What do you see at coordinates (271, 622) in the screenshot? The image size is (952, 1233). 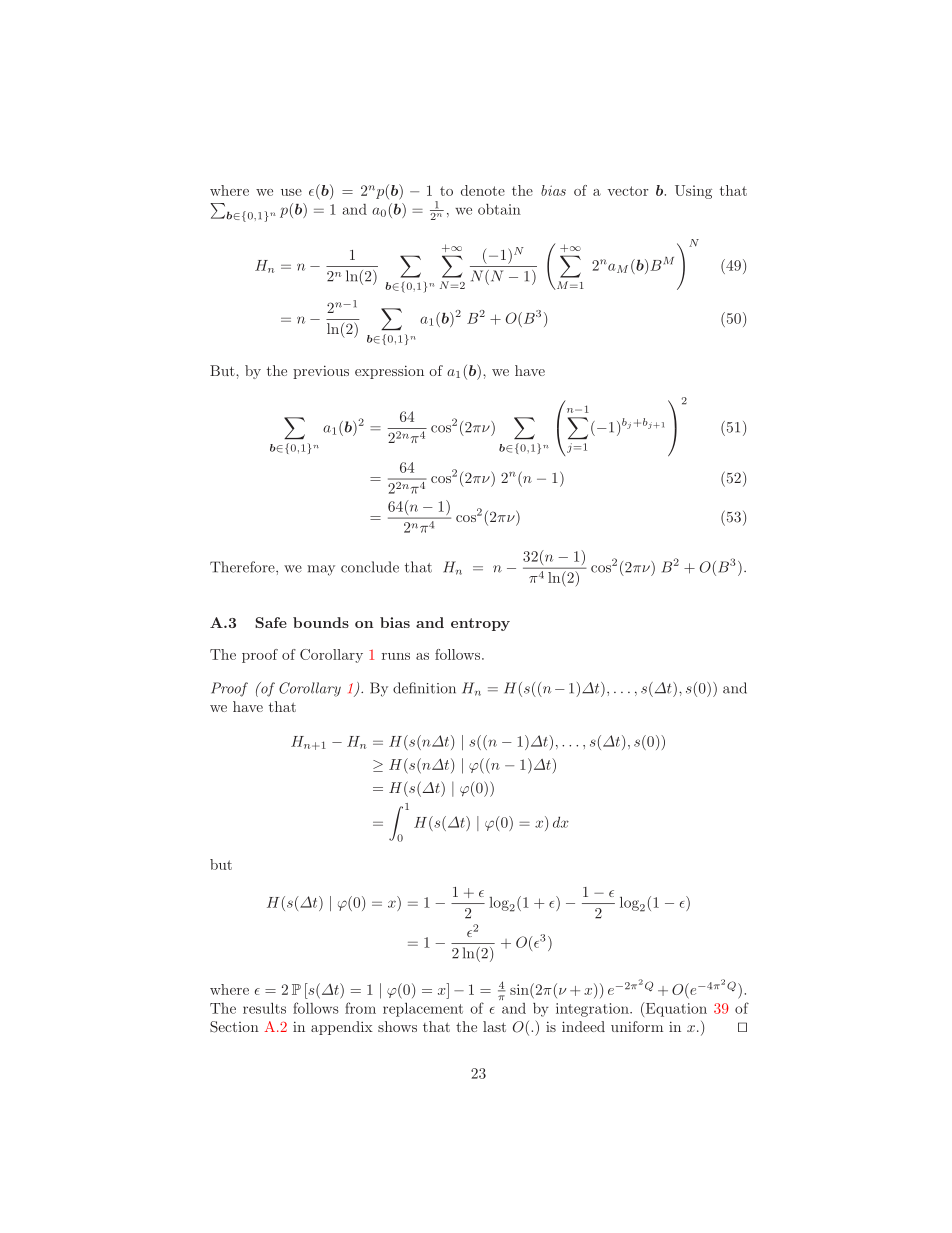 I see `Safe` at bounding box center [271, 622].
